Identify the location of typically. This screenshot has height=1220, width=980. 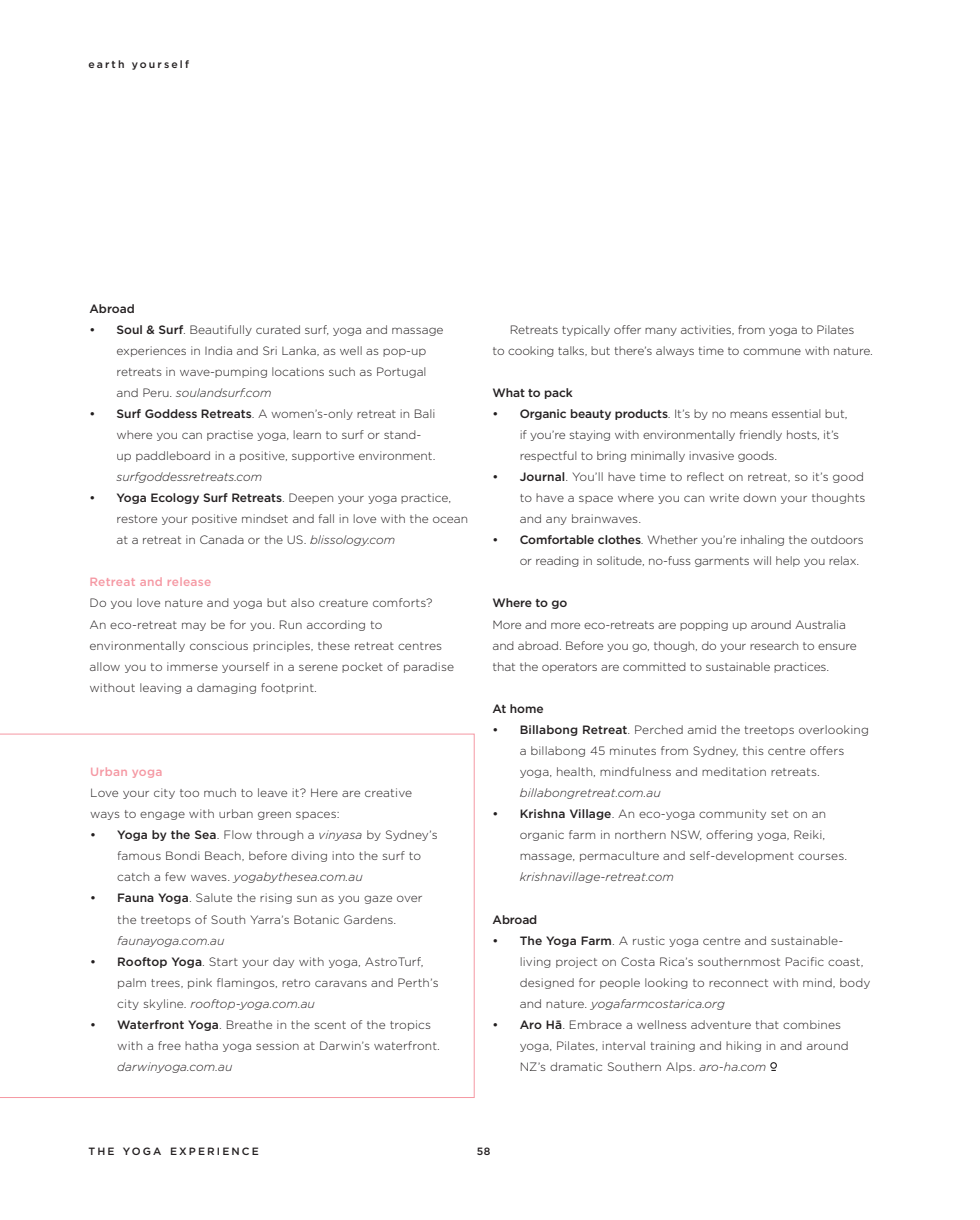
(586, 330).
